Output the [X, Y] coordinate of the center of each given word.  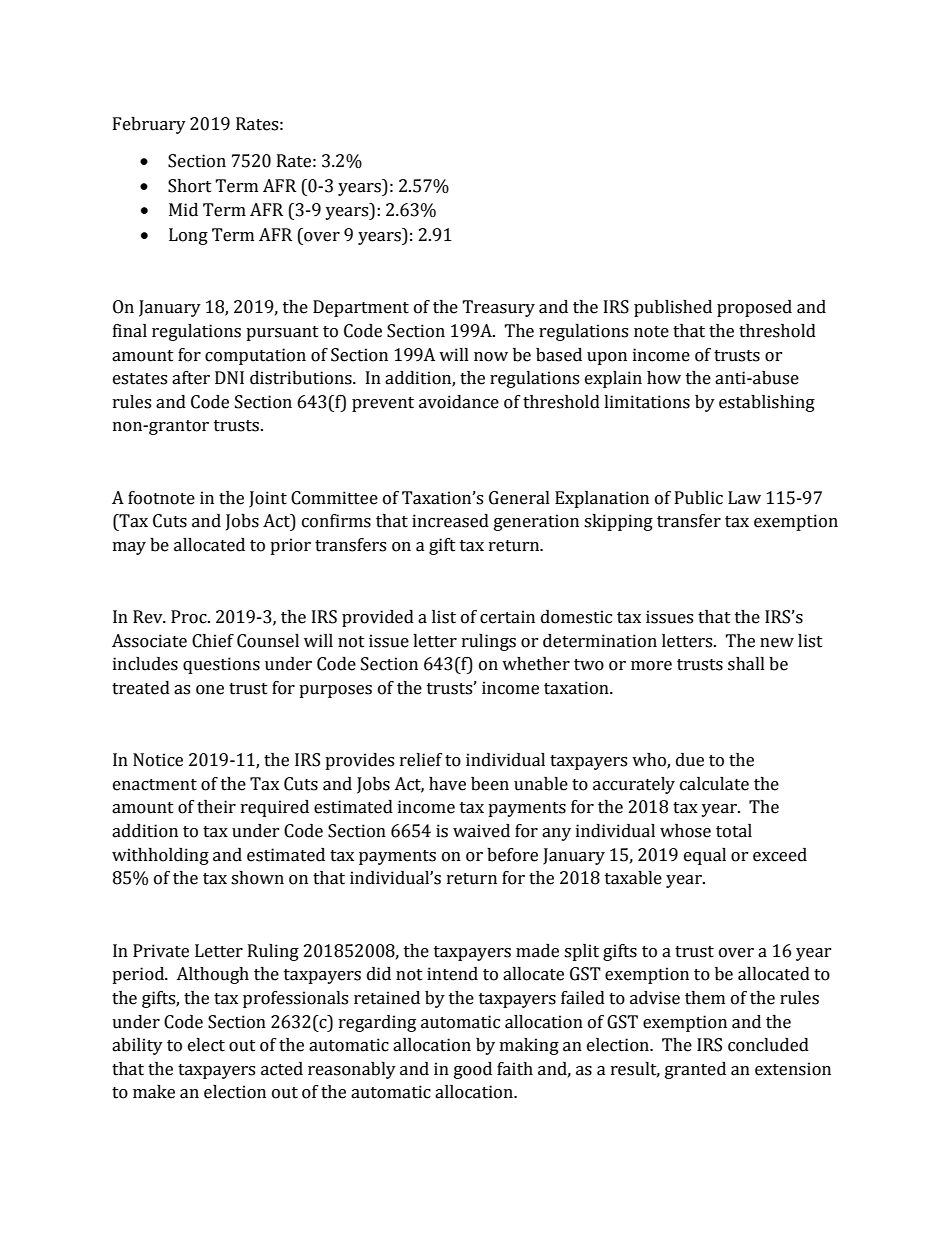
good [473, 1070]
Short [190, 186]
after [191, 378]
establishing [767, 403]
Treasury [498, 308]
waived [481, 831]
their [216, 807]
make [154, 1092]
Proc [190, 617]
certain [507, 617]
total [734, 831]
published [673, 308]
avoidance [459, 402]
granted [695, 1070]
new [777, 643]
